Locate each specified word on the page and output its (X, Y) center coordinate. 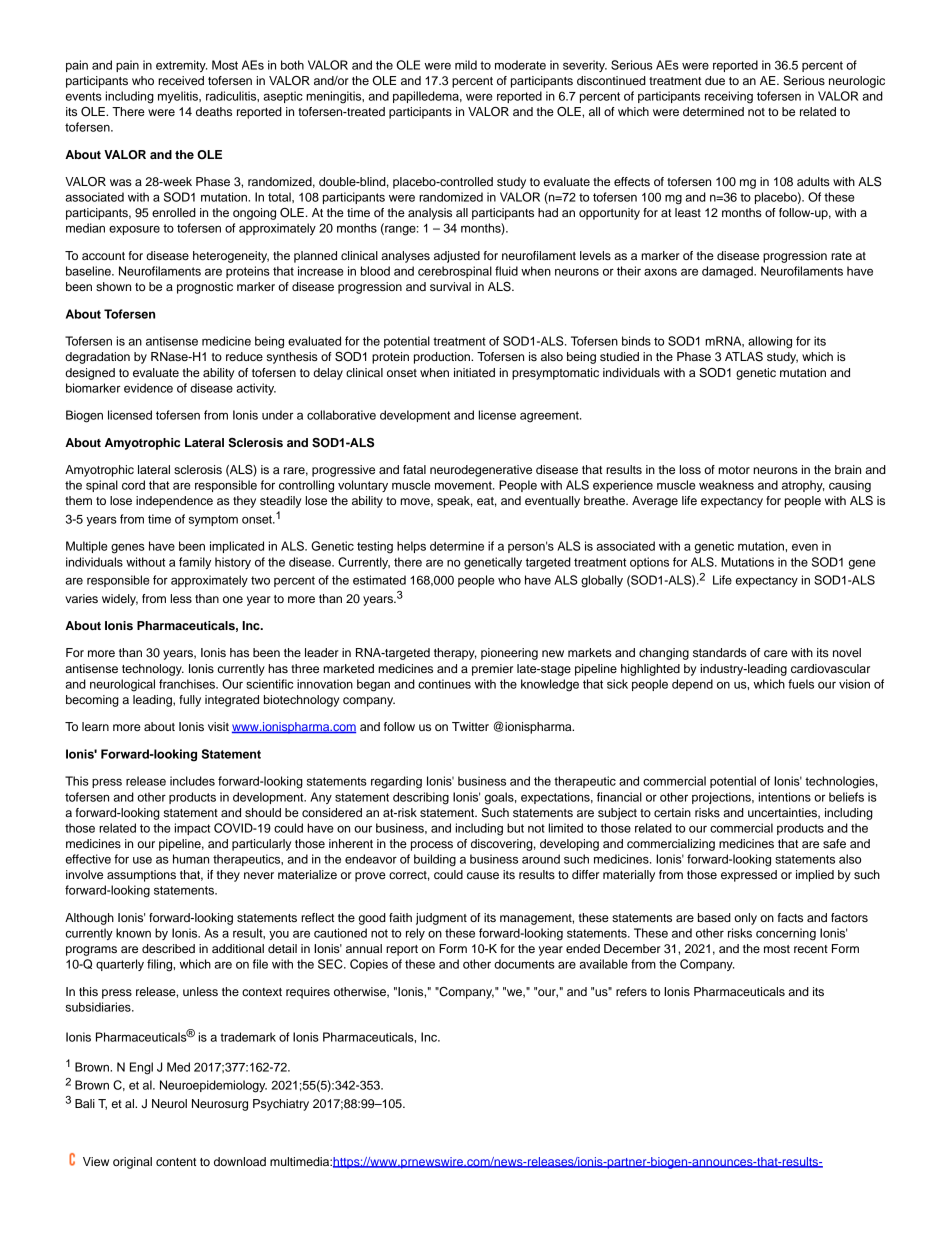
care (776, 653)
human (191, 859)
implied (815, 876)
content (176, 1162)
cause (483, 875)
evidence (148, 388)
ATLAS (744, 357)
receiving (729, 97)
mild (466, 65)
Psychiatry (281, 1105)
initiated (474, 372)
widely (120, 600)
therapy (455, 654)
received (181, 80)
